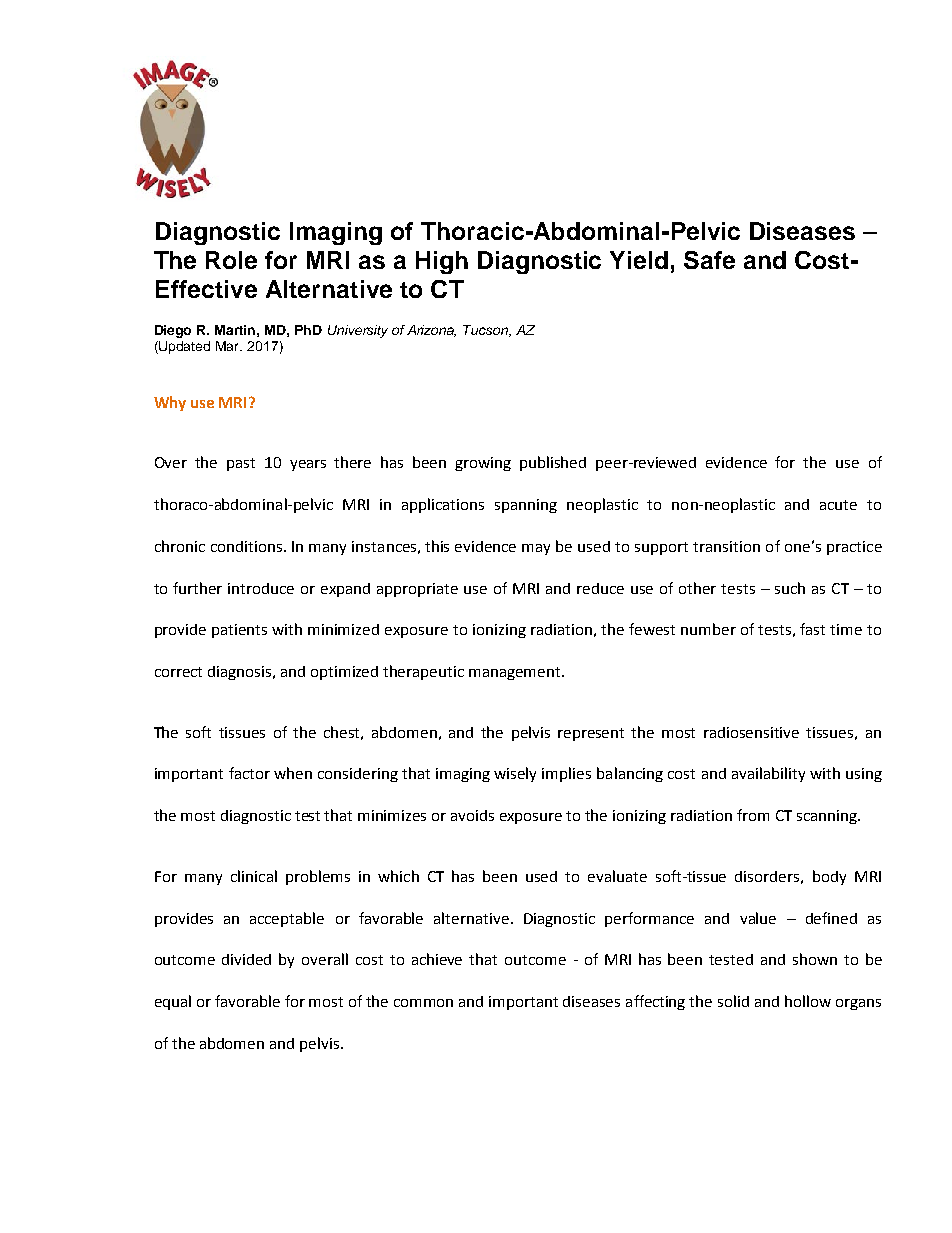 The width and height of the screenshot is (952, 1233). Describe the element at coordinates (812, 629) in the screenshot. I see `fast` at that location.
